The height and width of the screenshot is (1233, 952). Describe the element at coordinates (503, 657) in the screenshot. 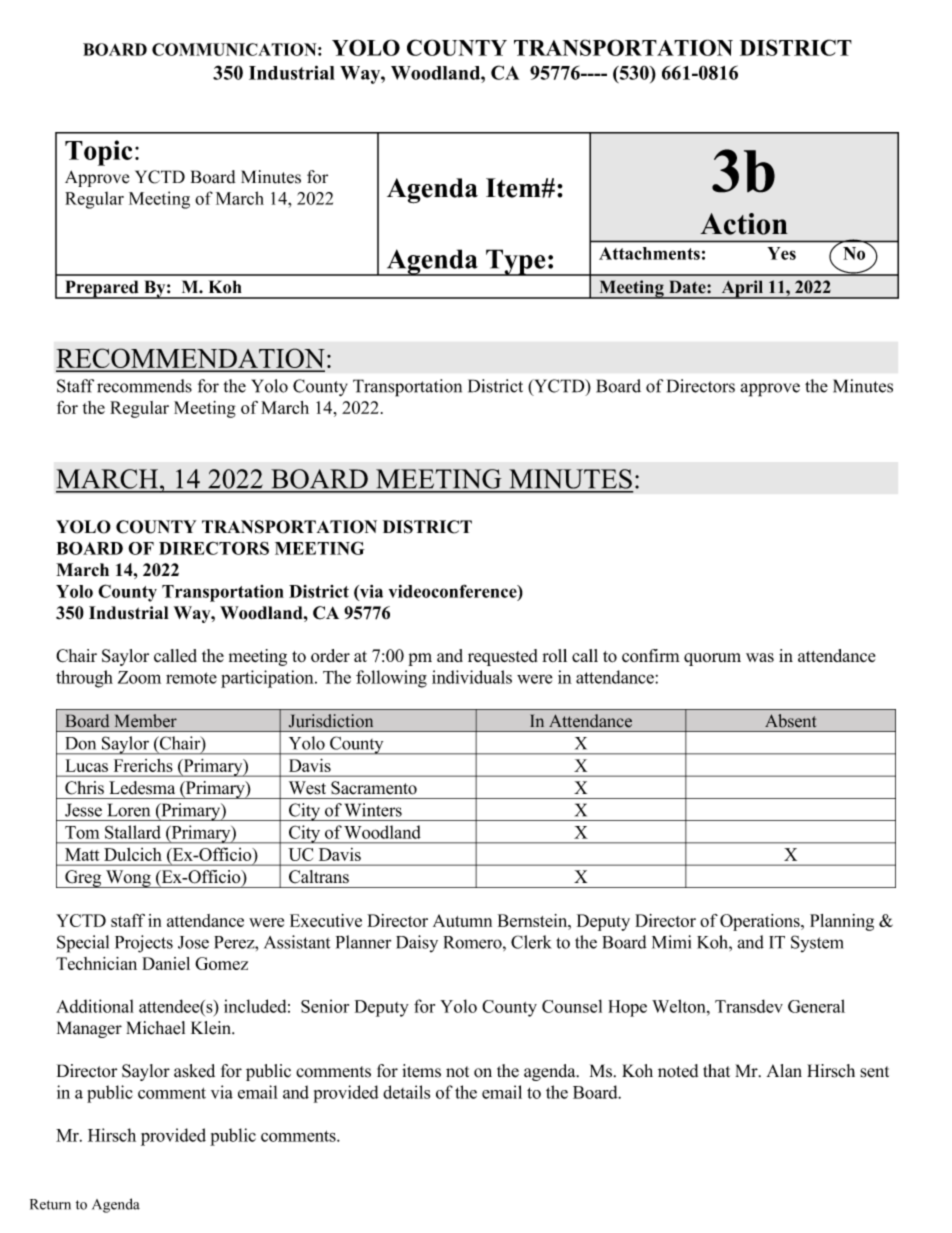

I see `requested` at that location.
